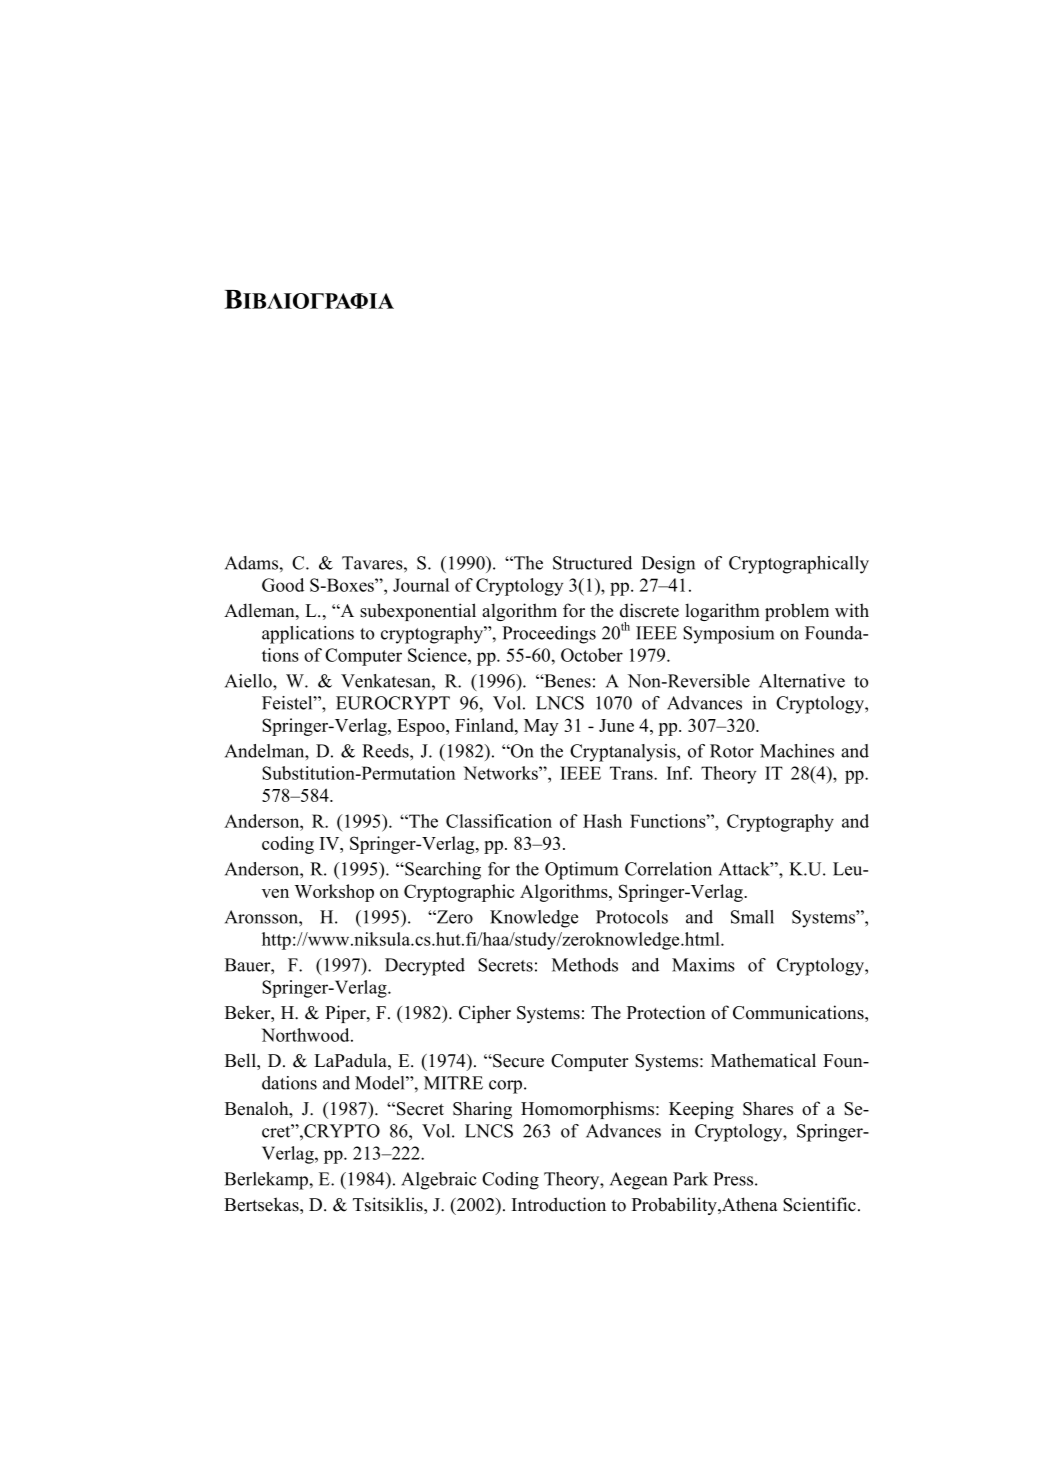 The width and height of the page is (1045, 1478). I want to click on Algebraic, so click(439, 1181).
